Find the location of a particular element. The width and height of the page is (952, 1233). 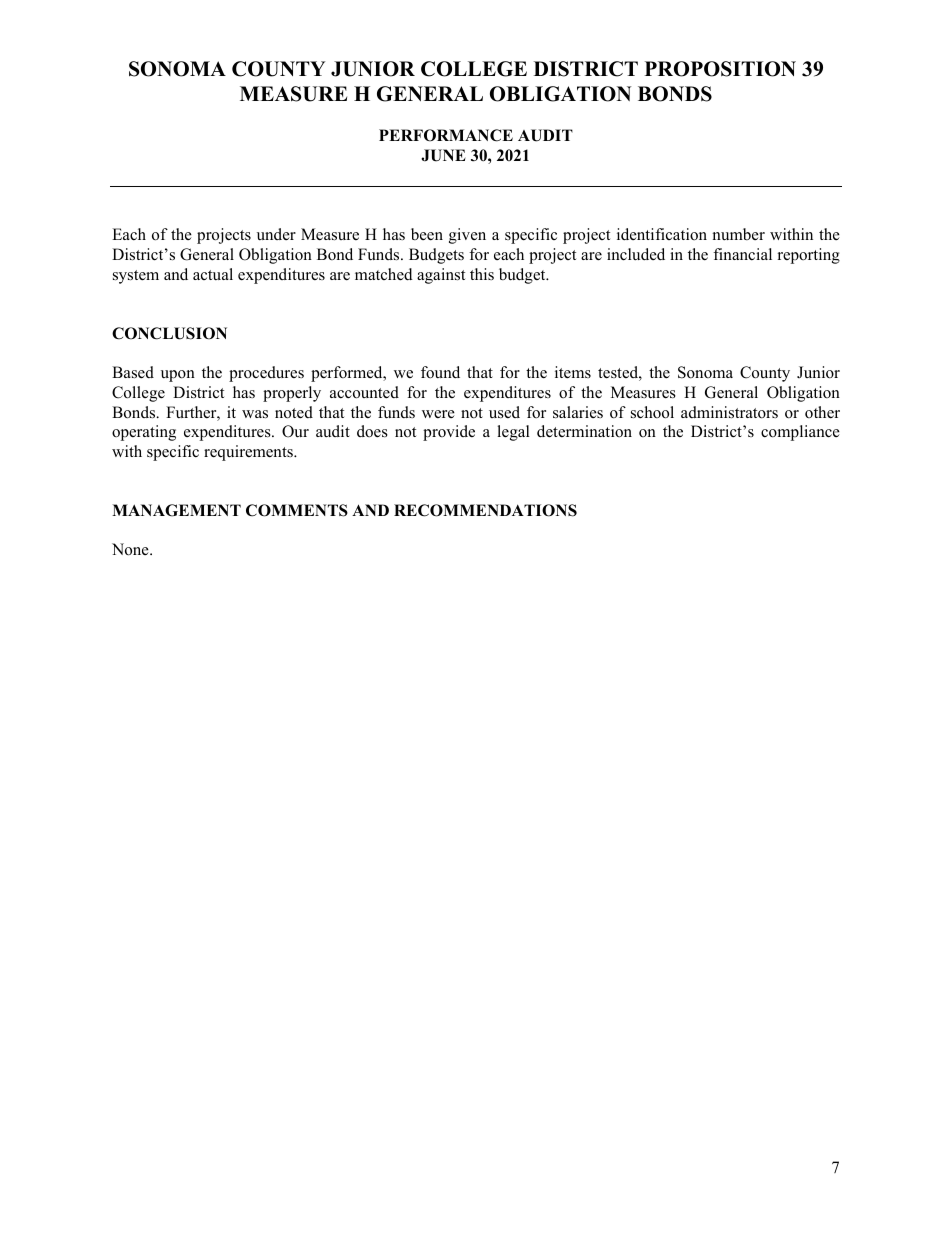

used is located at coordinates (504, 412).
